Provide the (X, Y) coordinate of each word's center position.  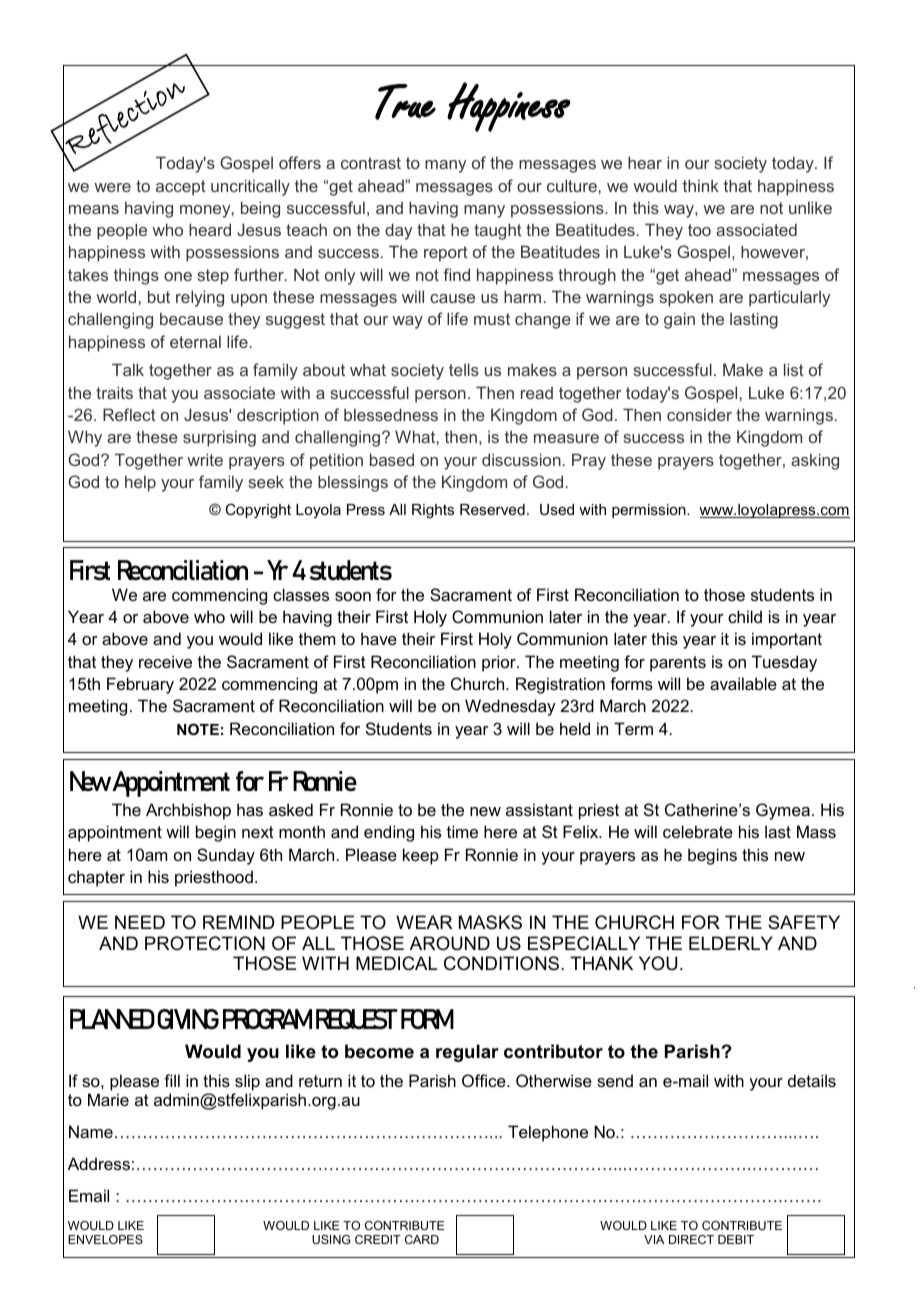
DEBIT (736, 1239)
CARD (422, 1239)
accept (181, 188)
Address (99, 1163)
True (405, 102)
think (701, 185)
